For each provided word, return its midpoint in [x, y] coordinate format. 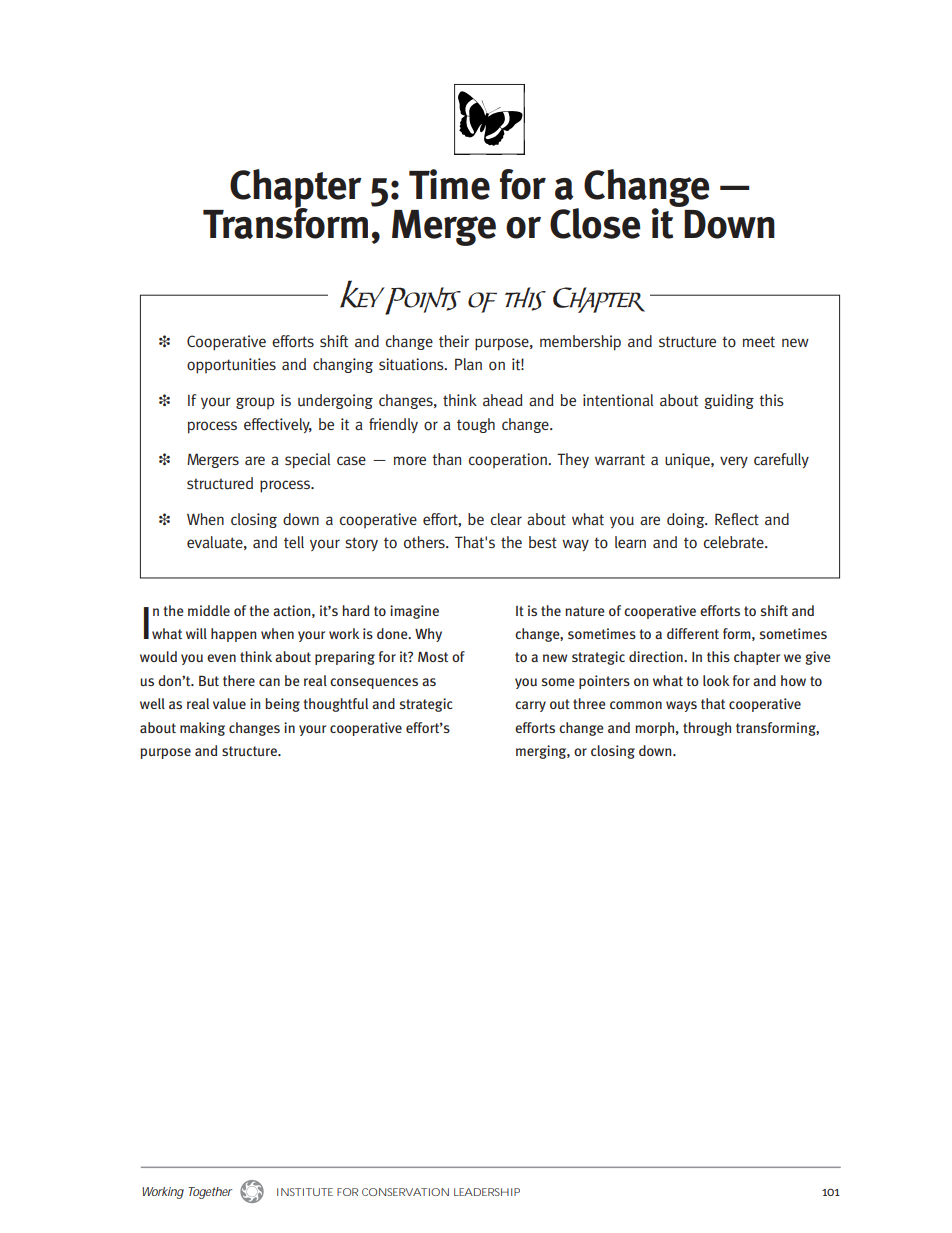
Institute [305, 1192]
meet [759, 342]
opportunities [231, 366]
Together [210, 1193]
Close [595, 223]
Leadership [487, 1192]
